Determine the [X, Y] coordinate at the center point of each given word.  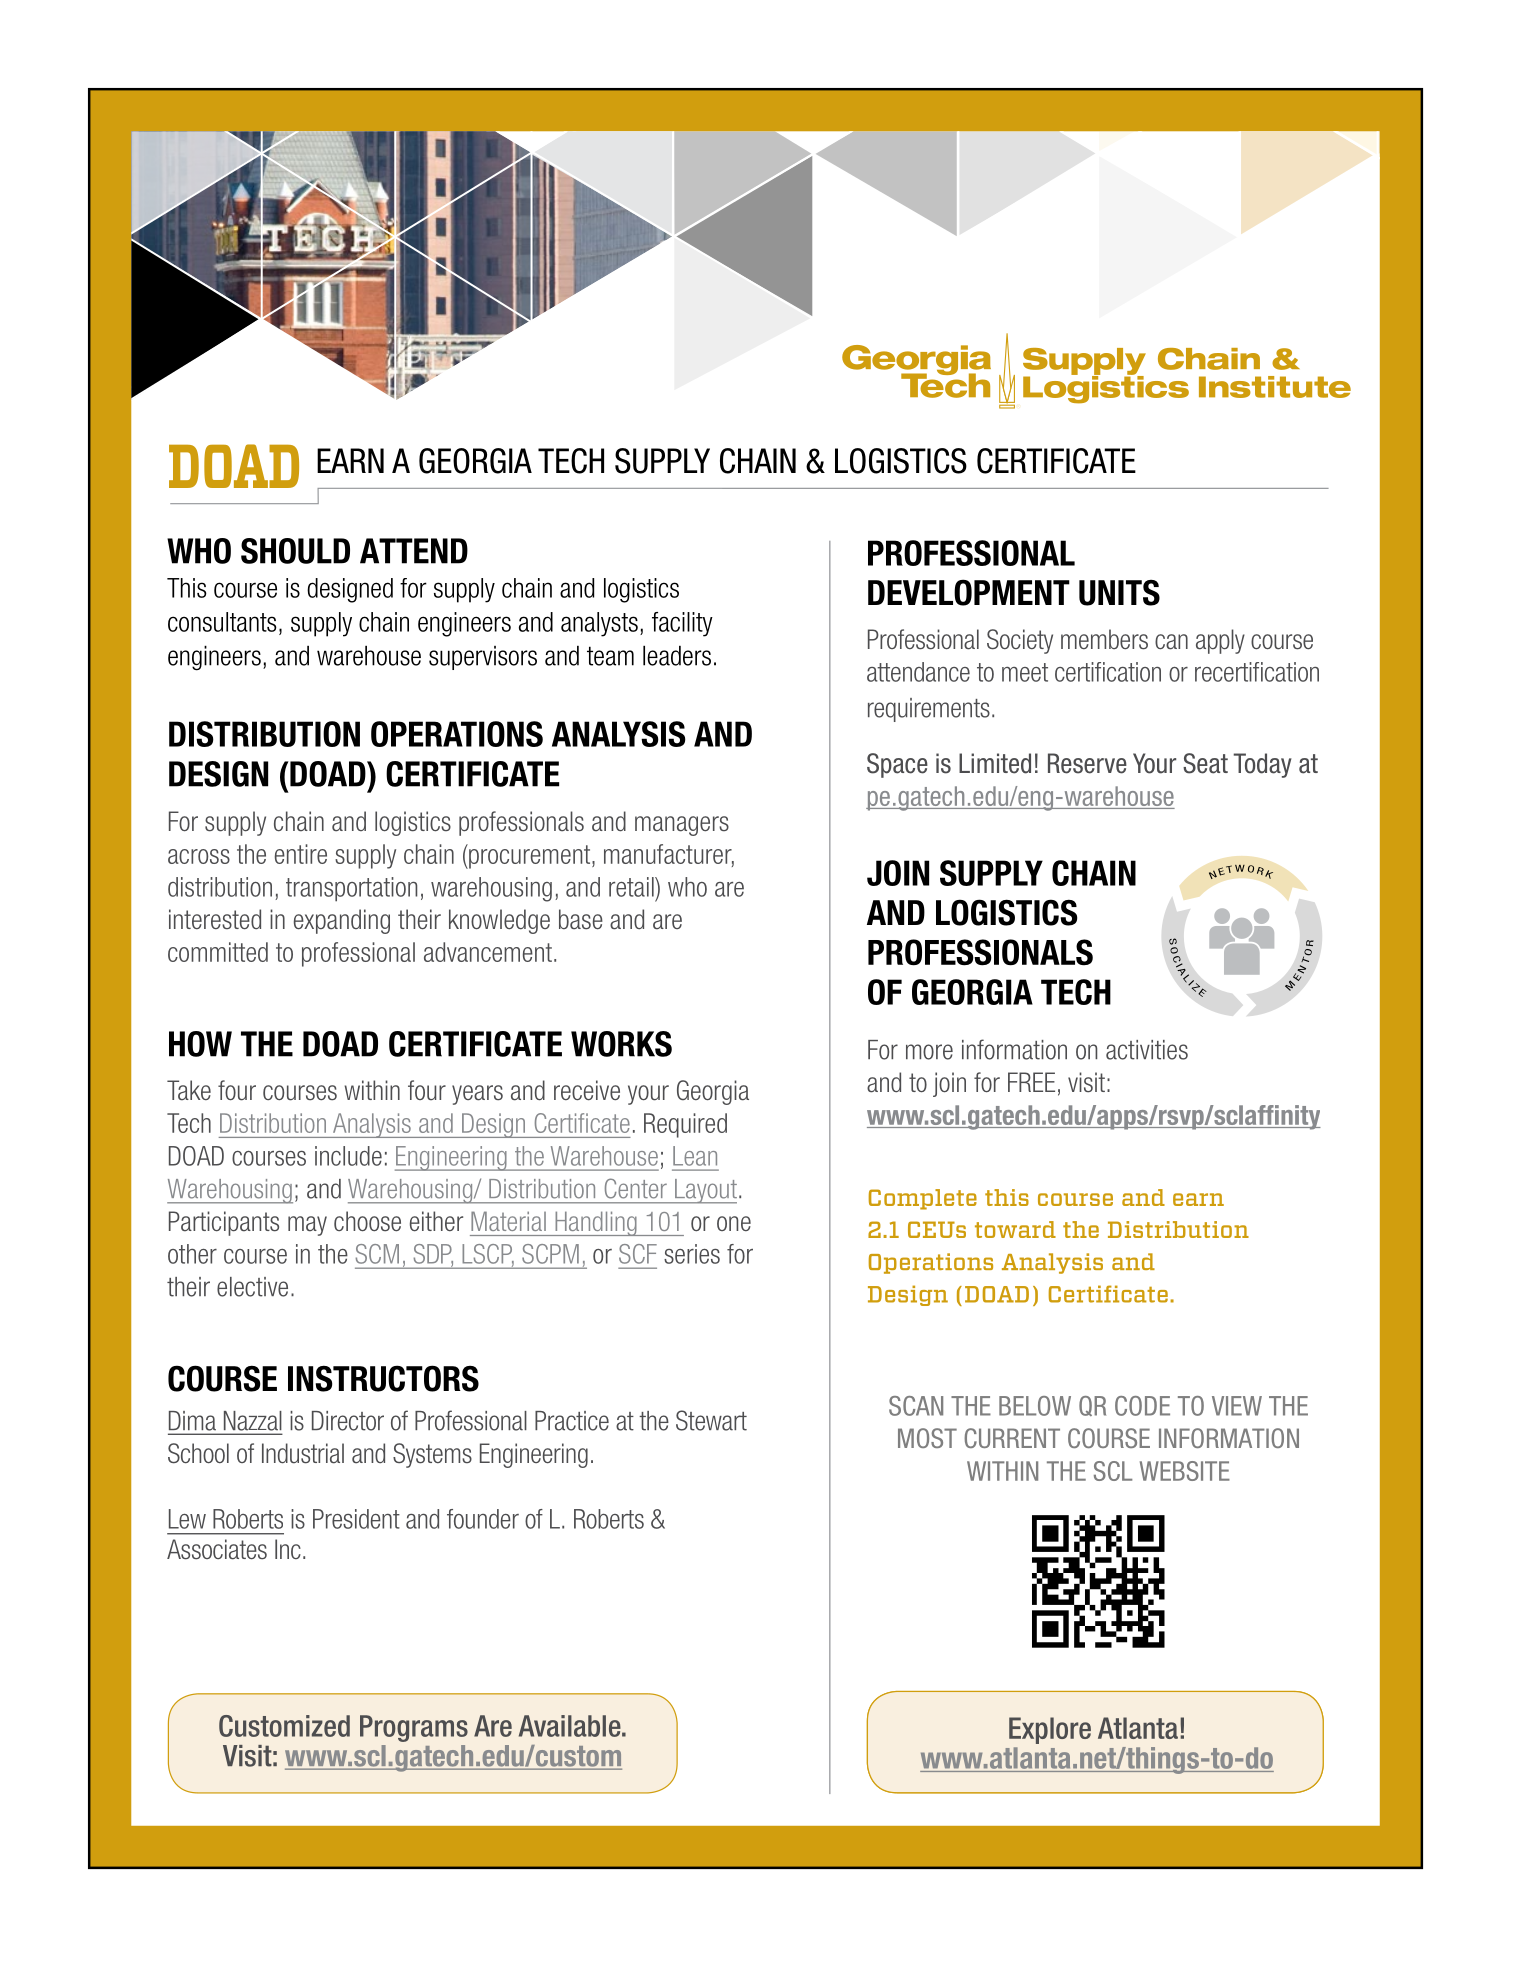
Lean [695, 1156]
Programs [414, 1728]
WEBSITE [1185, 1471]
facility [682, 624]
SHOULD [295, 551]
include [348, 1156]
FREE [1031, 1082]
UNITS [1119, 593]
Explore [1050, 1730]
